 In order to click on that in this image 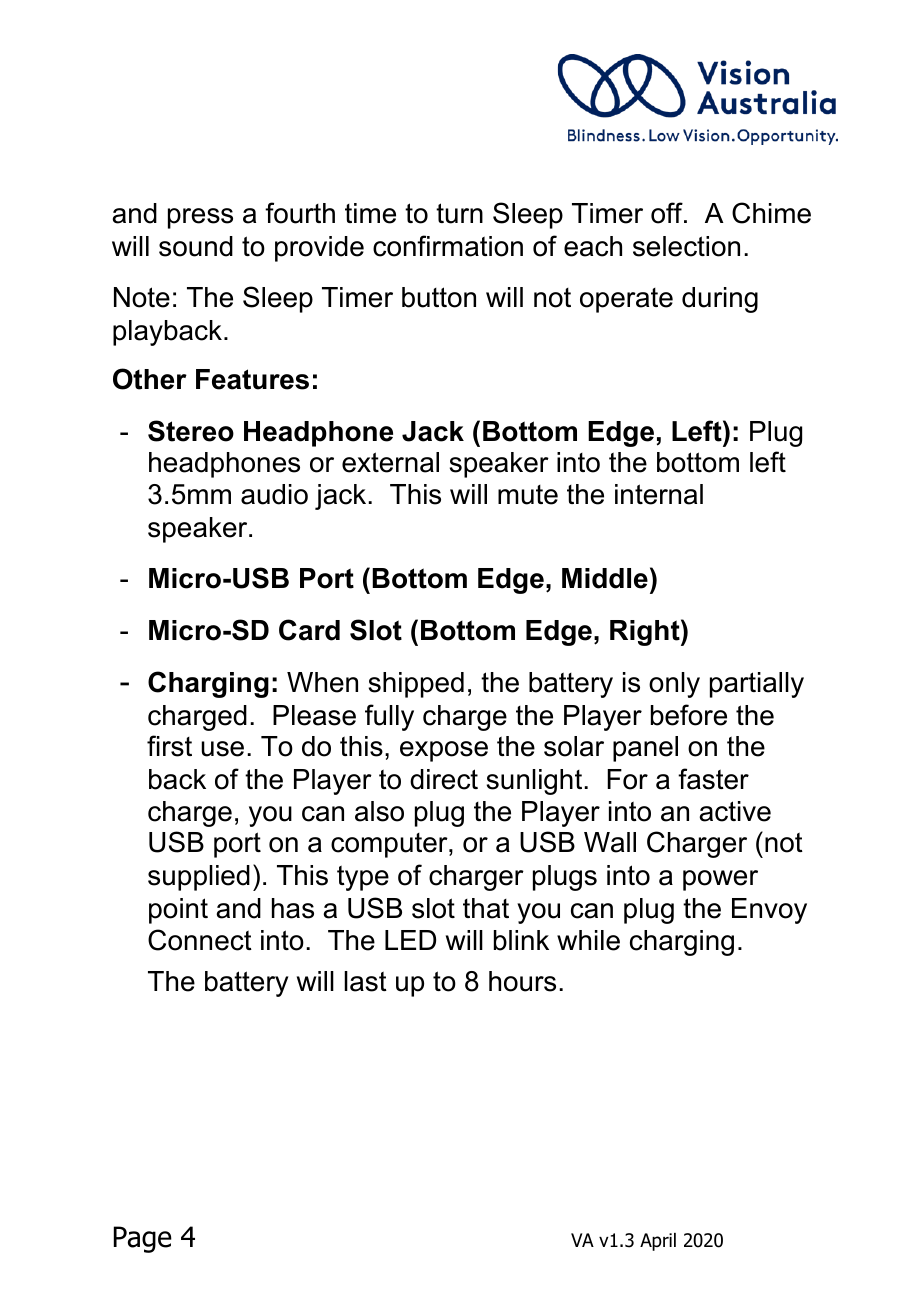, I will do `click(486, 908)`.
